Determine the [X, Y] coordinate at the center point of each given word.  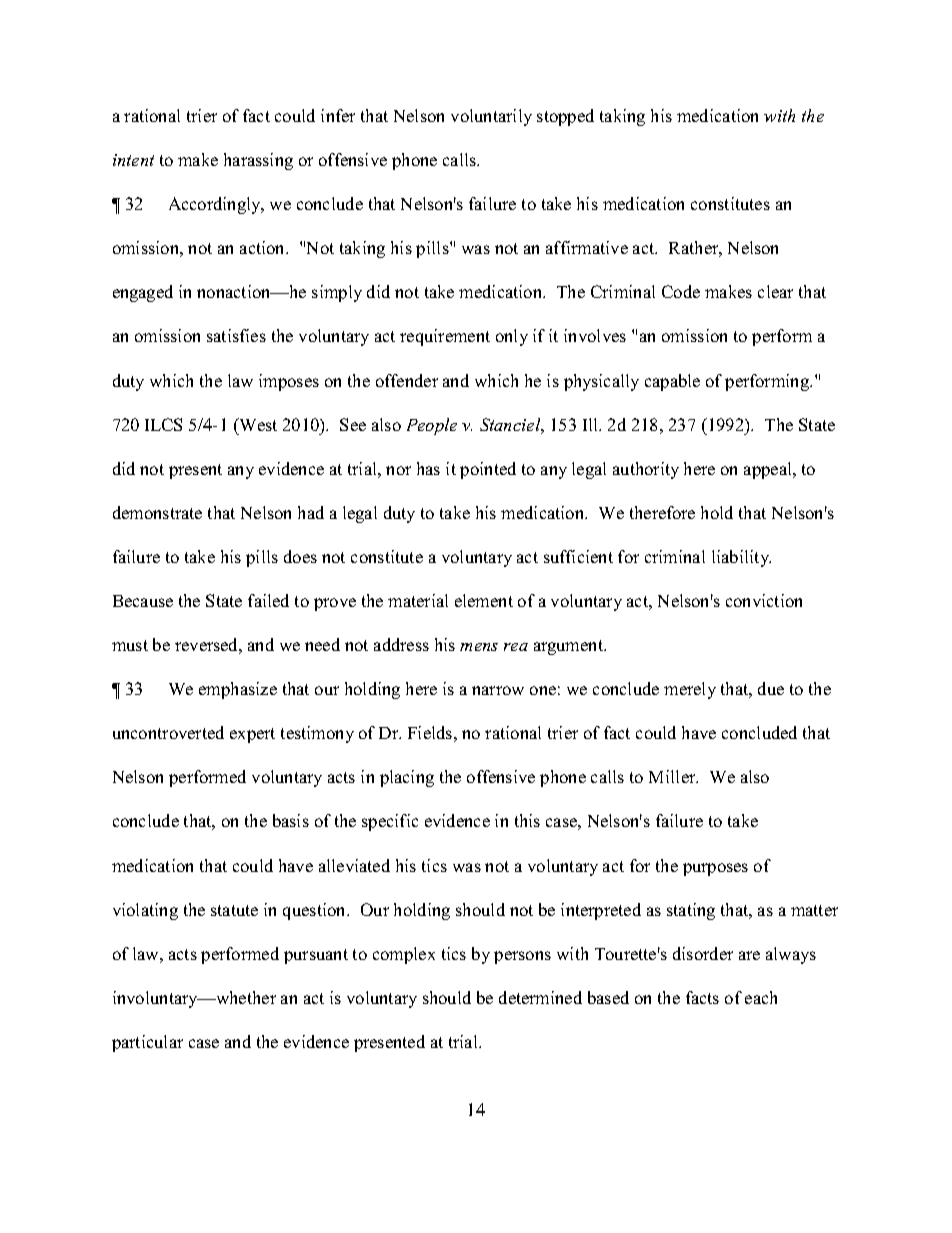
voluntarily [491, 117]
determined [540, 997]
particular [147, 1043]
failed [268, 600]
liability [741, 558]
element [484, 600]
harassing [258, 161]
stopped [565, 117]
